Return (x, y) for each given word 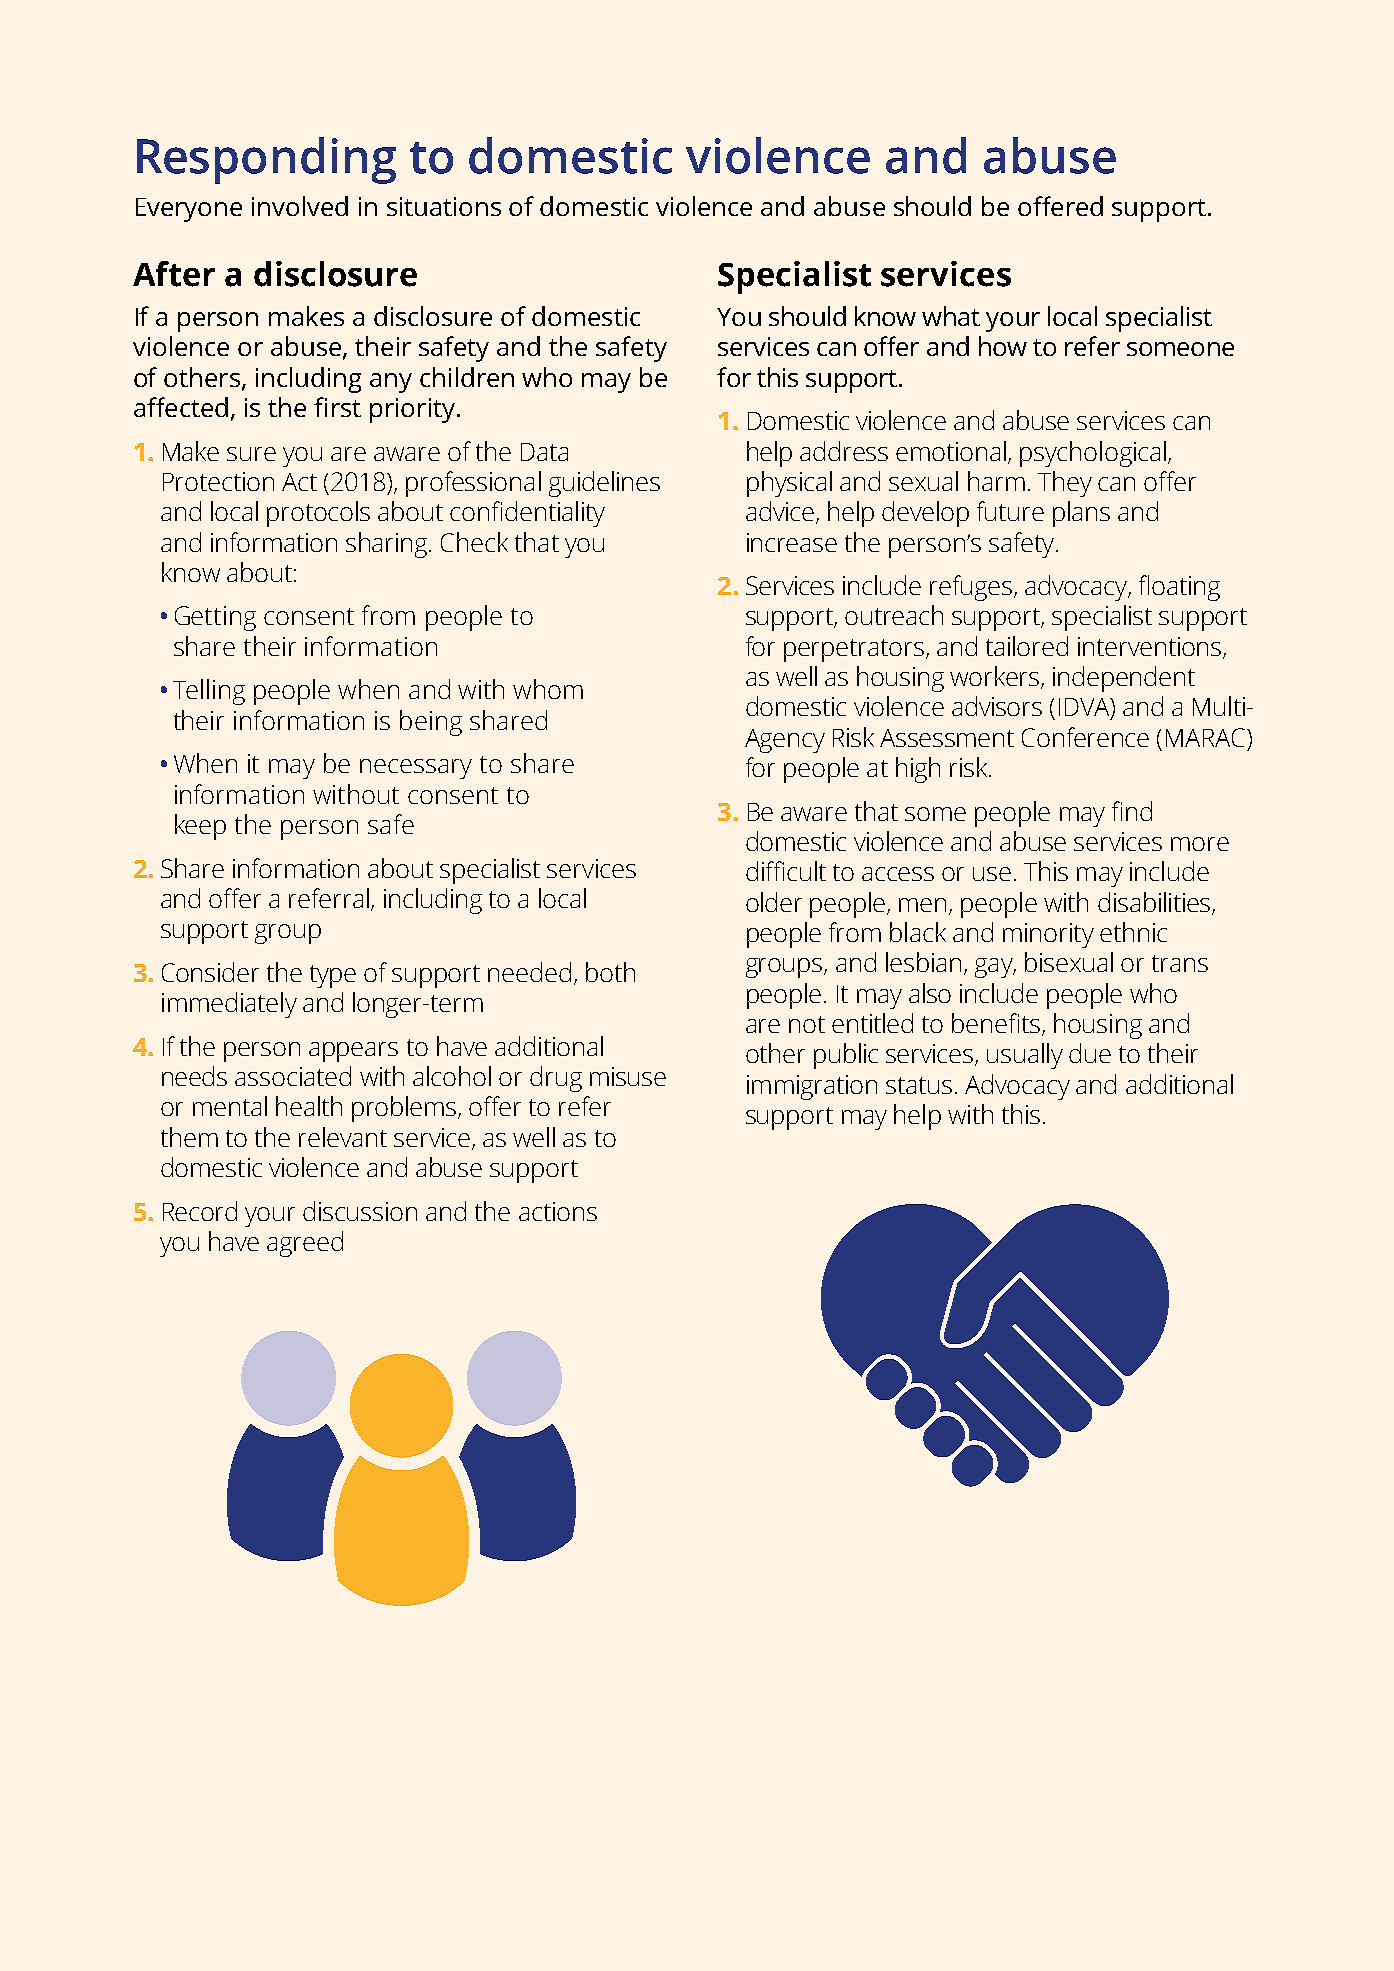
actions (558, 1211)
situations (444, 206)
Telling (209, 692)
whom (548, 689)
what (951, 316)
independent (1124, 679)
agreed (305, 1244)
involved (300, 206)
